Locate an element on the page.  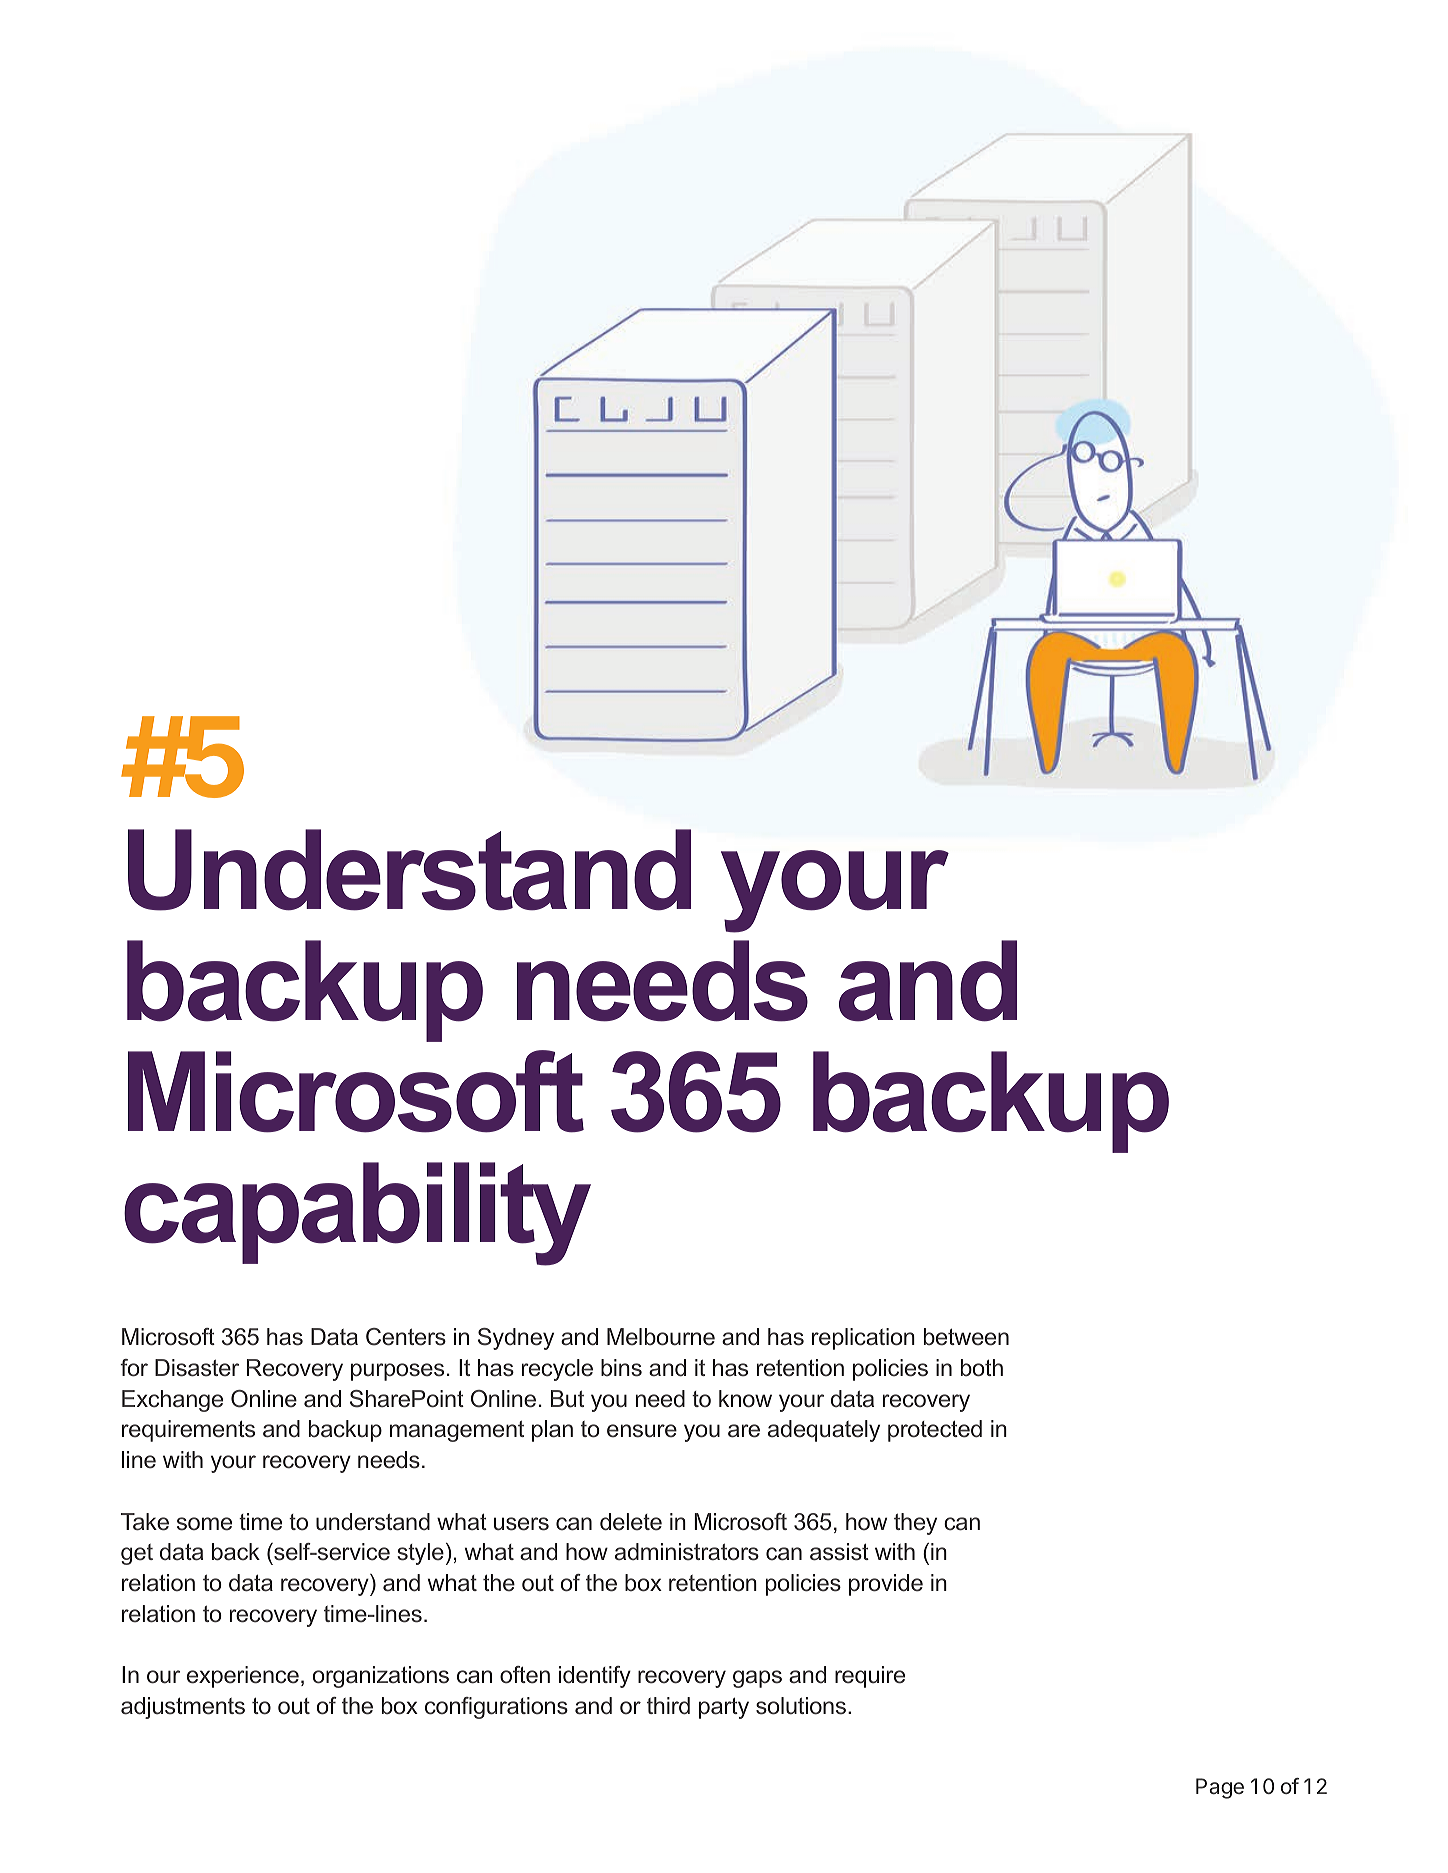
adjustments is located at coordinates (183, 1708).
